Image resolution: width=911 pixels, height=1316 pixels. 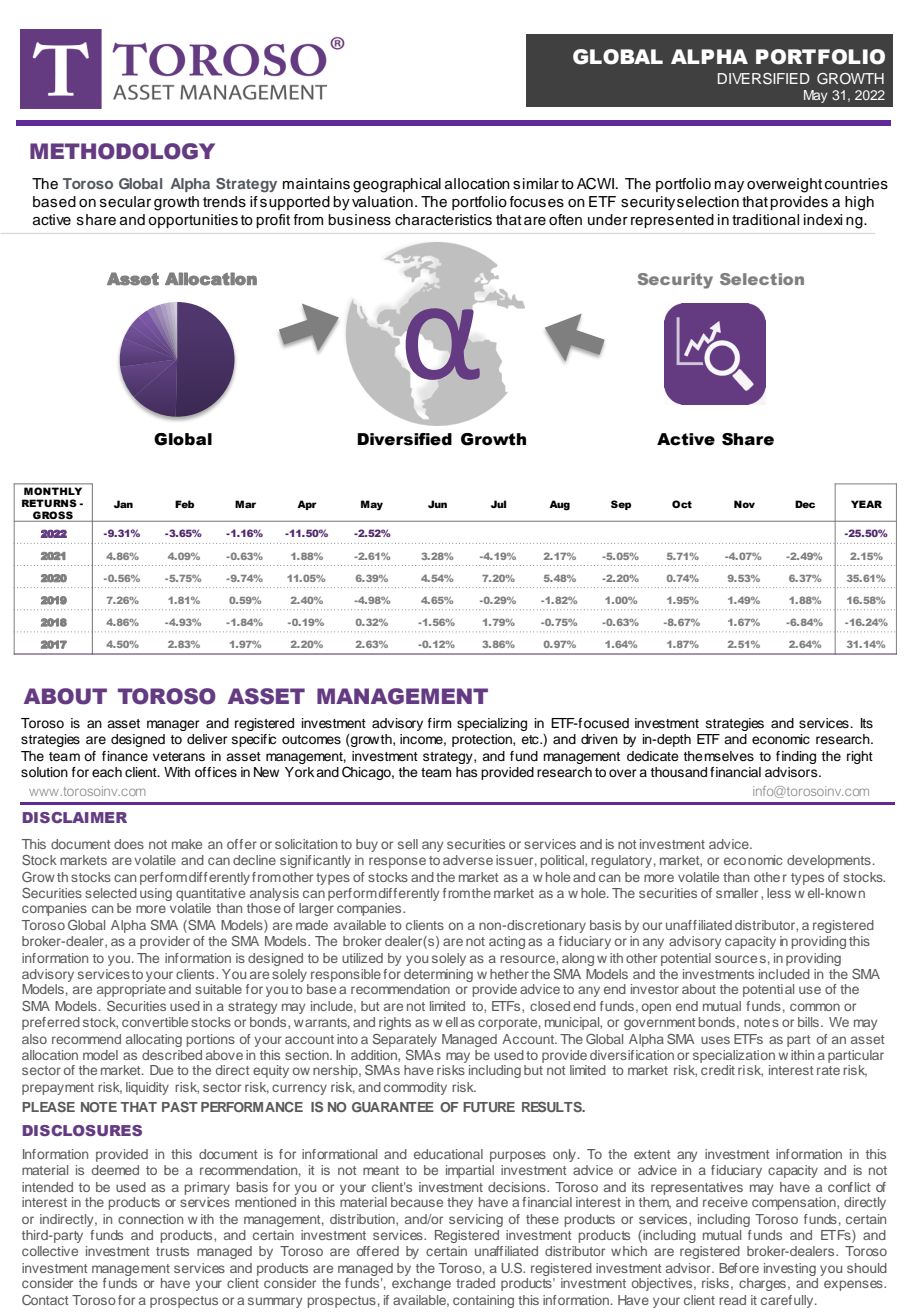 What do you see at coordinates (173, 725) in the screenshot?
I see `manager` at bounding box center [173, 725].
